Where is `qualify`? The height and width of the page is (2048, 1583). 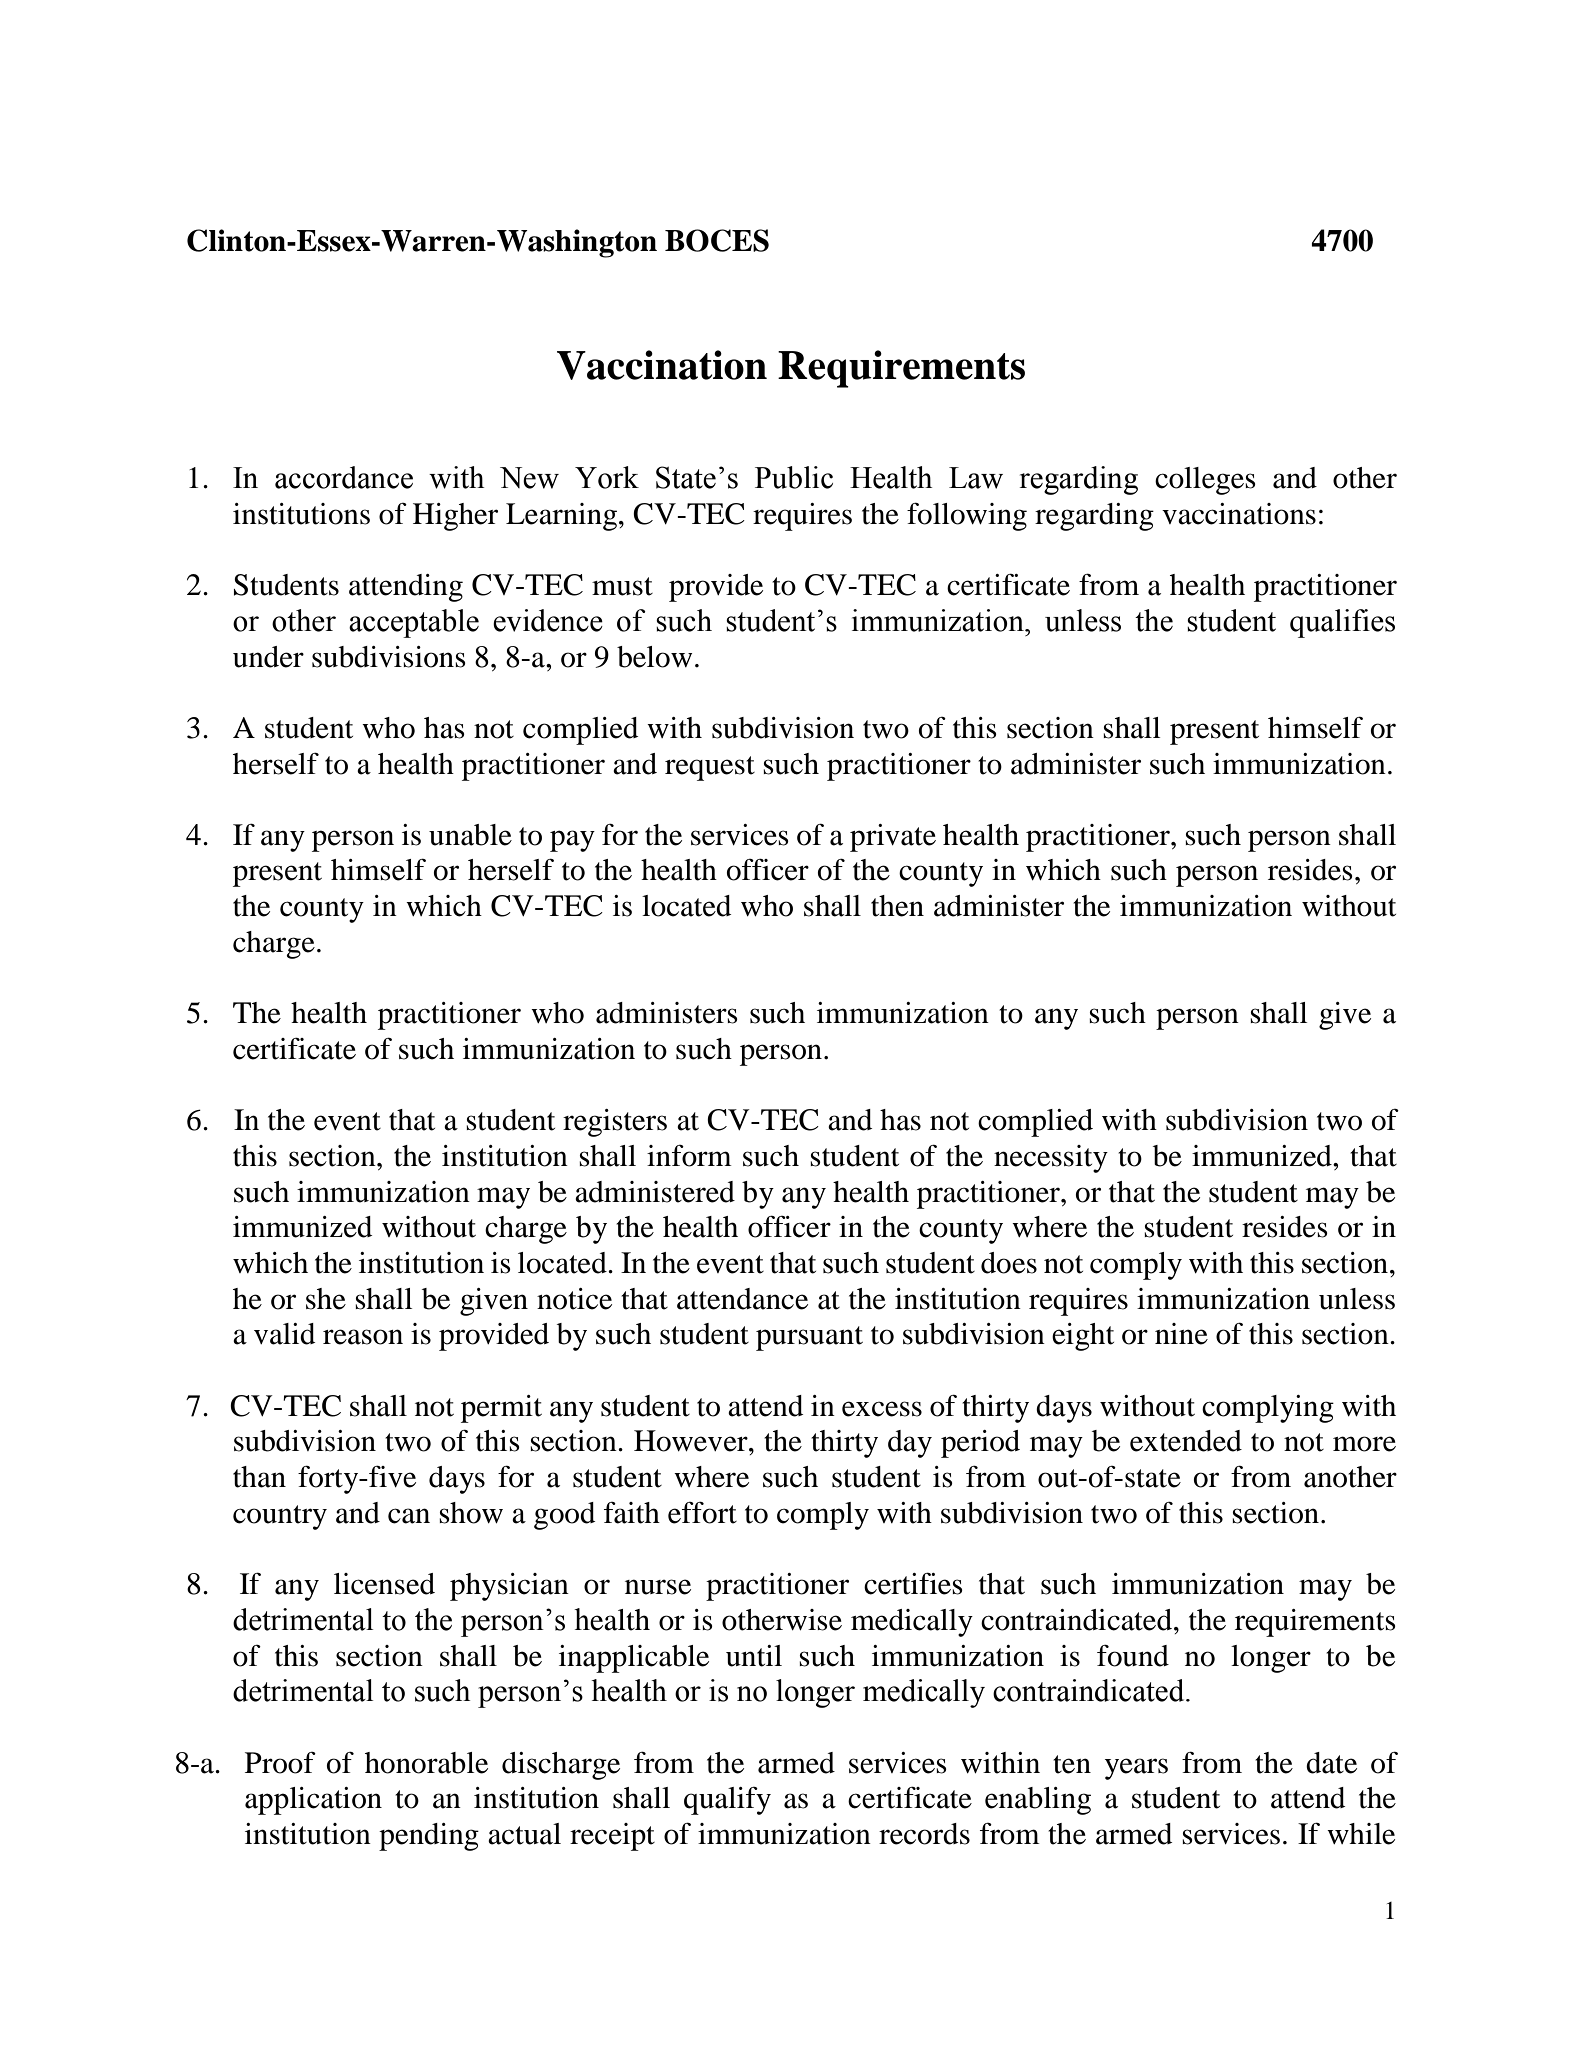 qualify is located at coordinates (727, 1801).
